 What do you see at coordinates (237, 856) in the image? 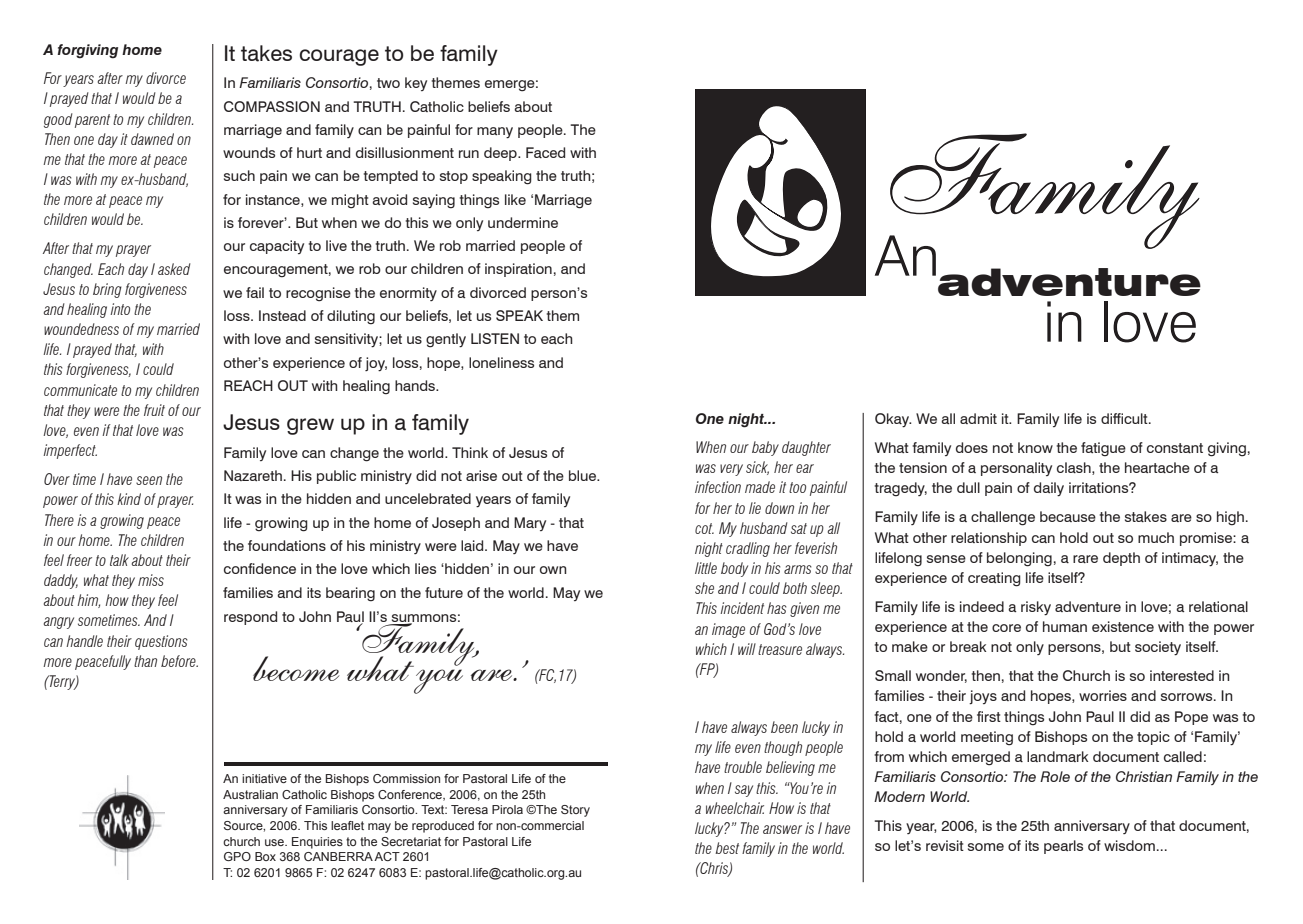
I see `GPO` at bounding box center [237, 856].
